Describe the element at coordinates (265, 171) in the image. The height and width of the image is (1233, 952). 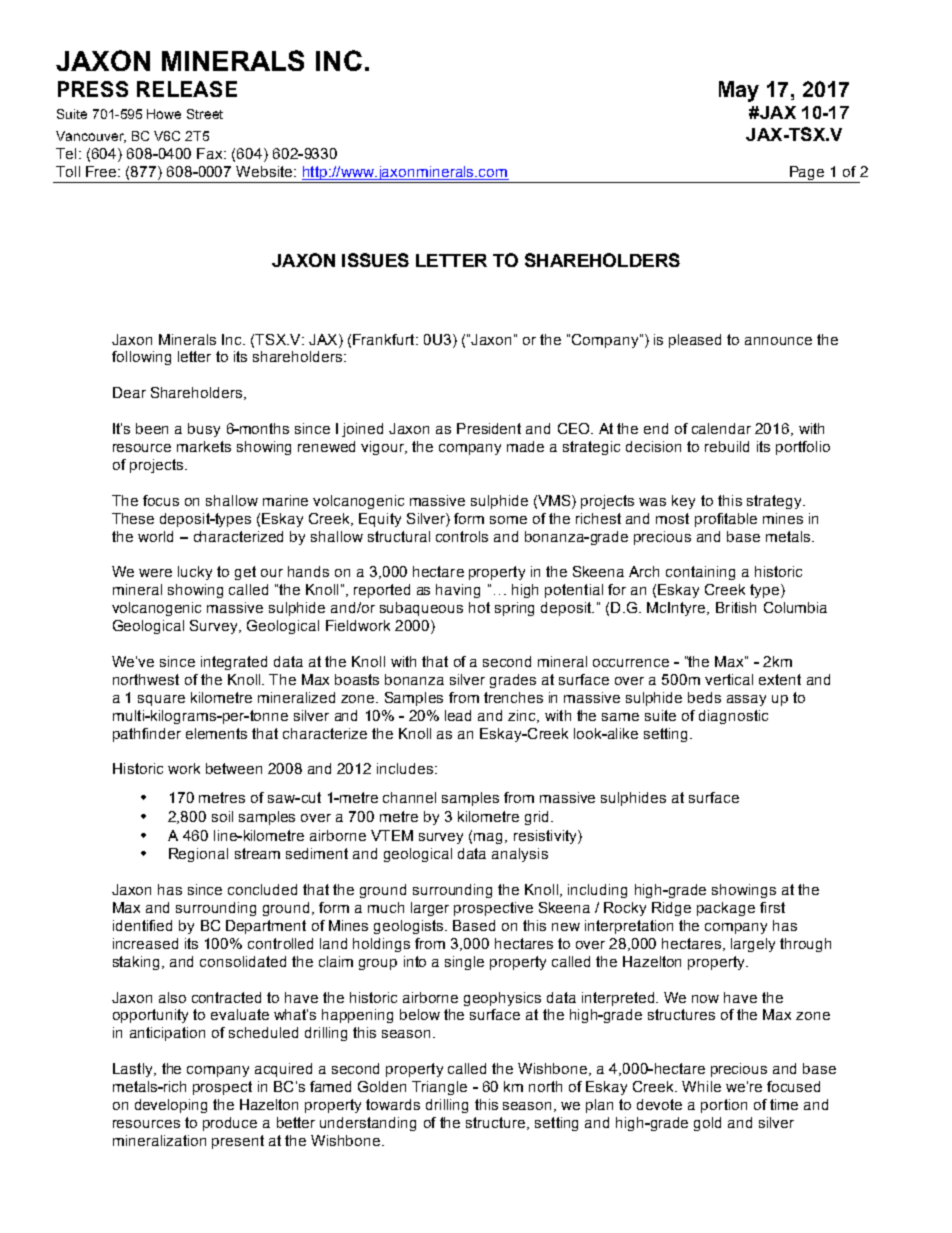
I see `Website` at that location.
